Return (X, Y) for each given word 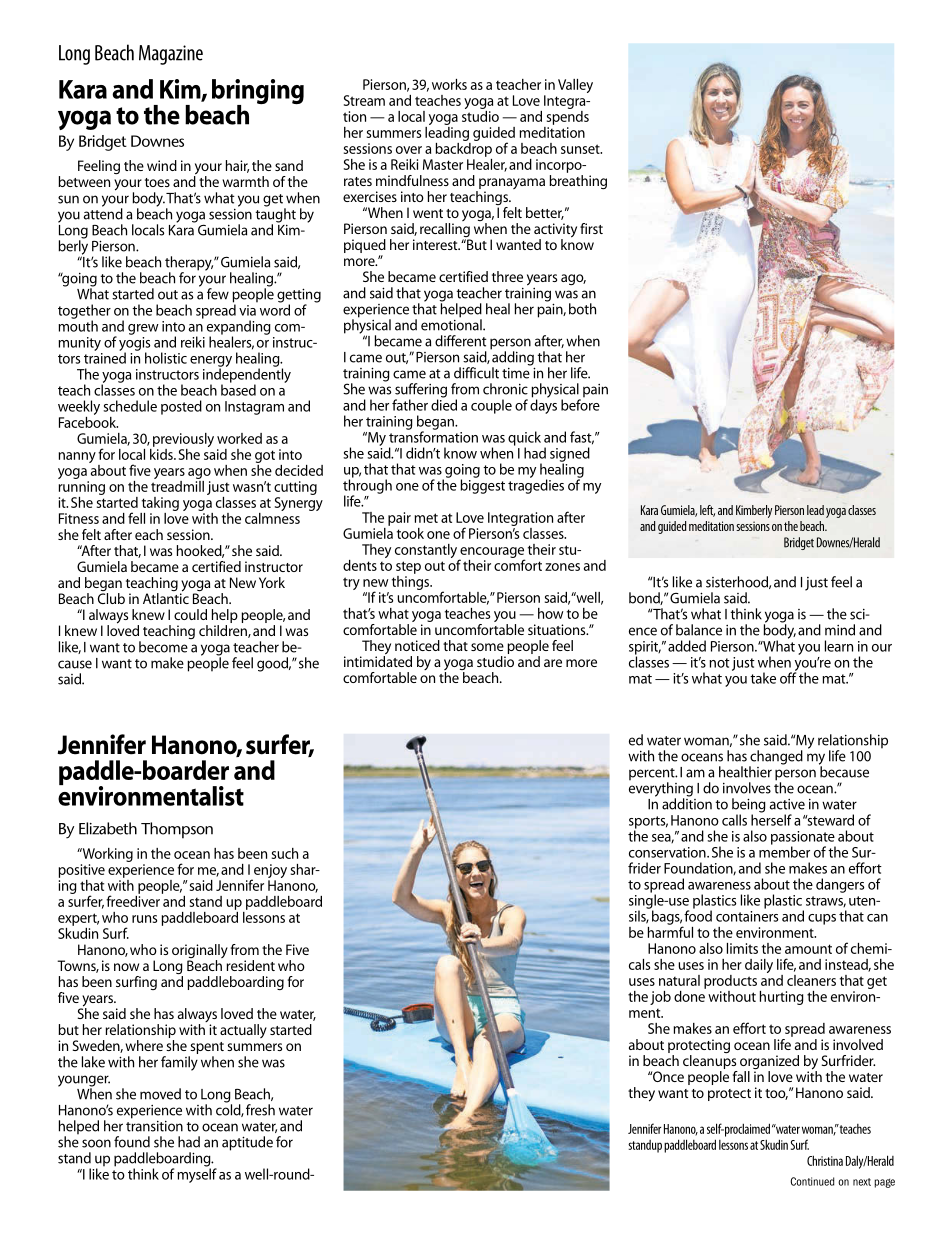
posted (181, 407)
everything (661, 789)
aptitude (247, 1143)
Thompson (177, 830)
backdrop (463, 148)
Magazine (171, 55)
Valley (575, 86)
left (707, 511)
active (787, 804)
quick (524, 439)
